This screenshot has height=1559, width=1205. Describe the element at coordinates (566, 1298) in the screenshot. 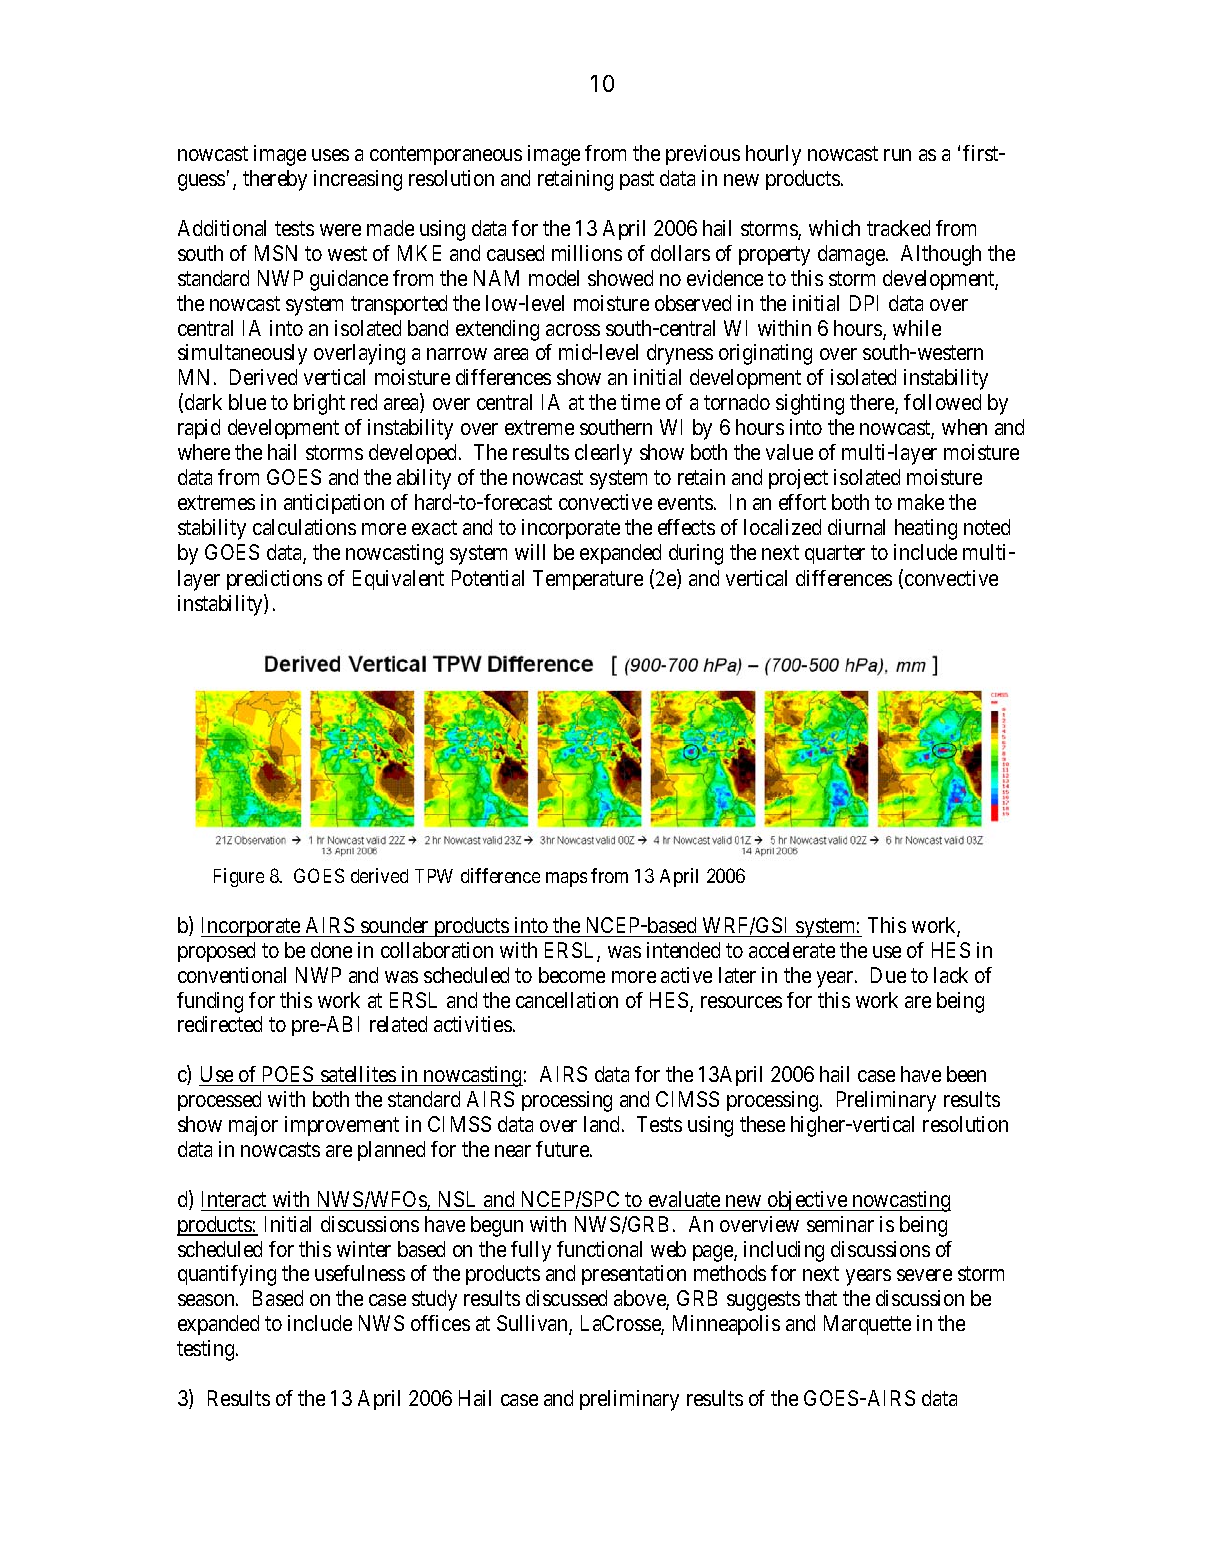

I see `discussed` at that location.
